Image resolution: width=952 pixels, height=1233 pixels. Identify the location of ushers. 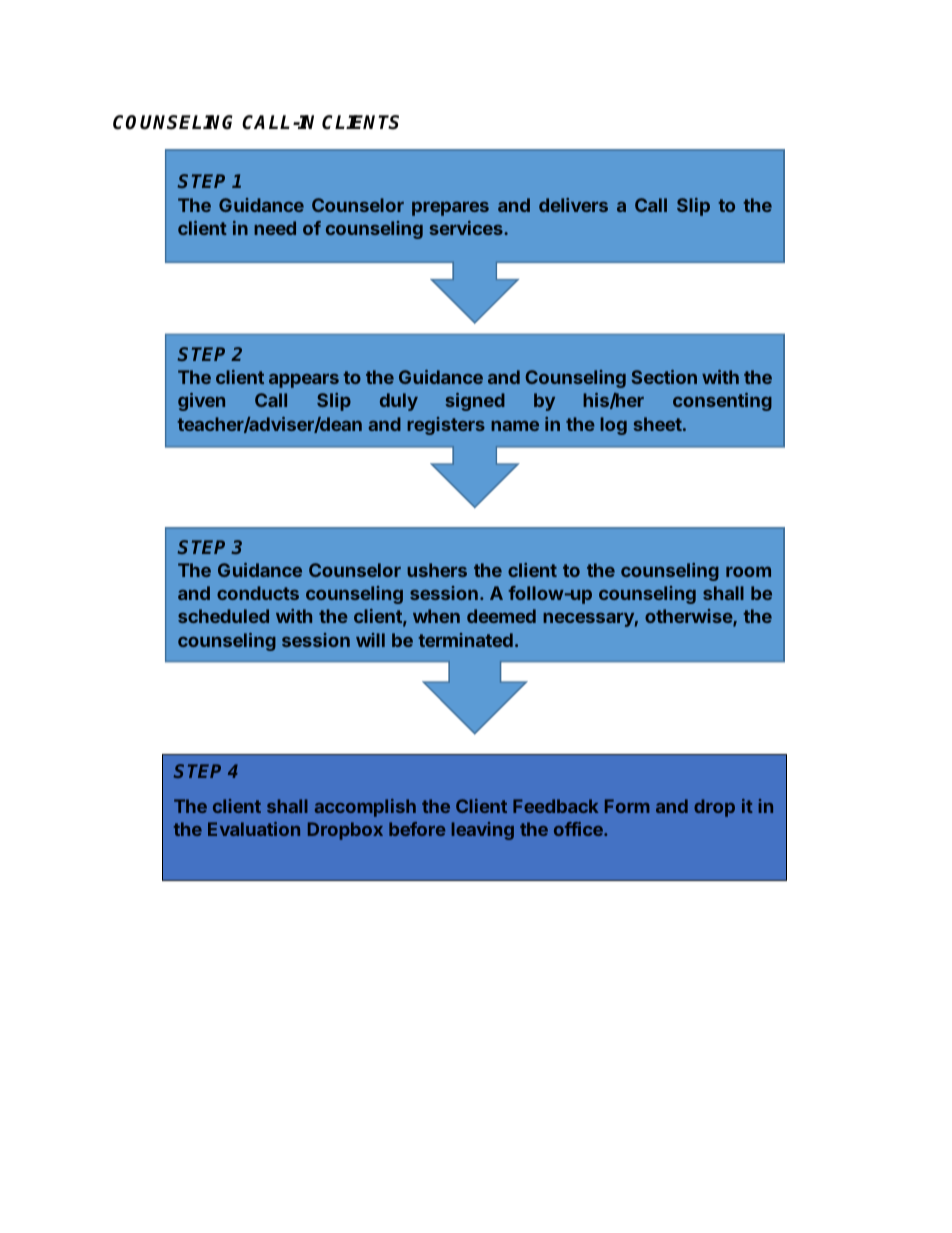
(437, 570).
